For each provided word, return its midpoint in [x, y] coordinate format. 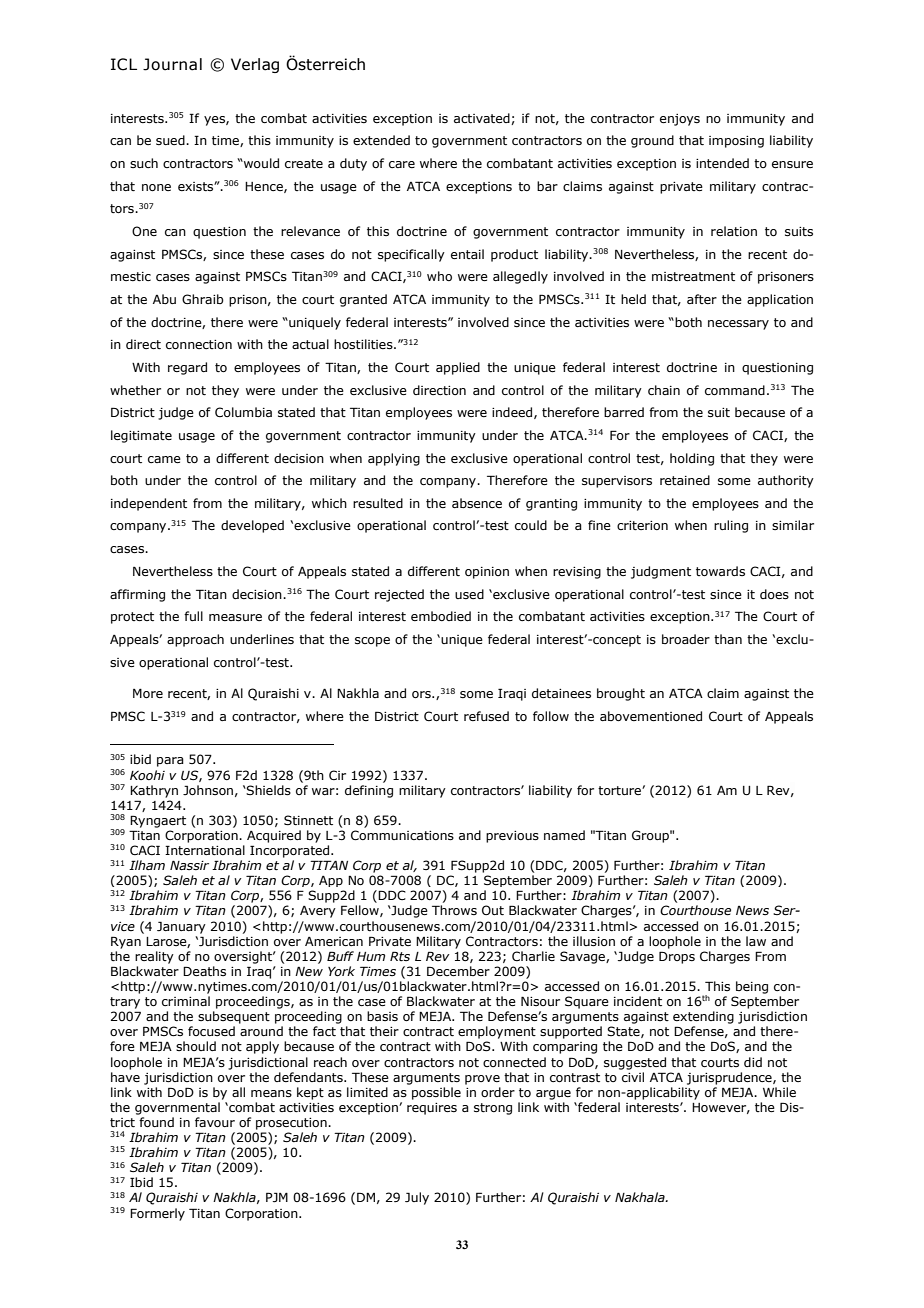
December [458, 971]
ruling [731, 526]
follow [551, 716]
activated [483, 119]
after [702, 299]
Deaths [204, 971]
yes [215, 121]
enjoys [680, 120]
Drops [677, 957]
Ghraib [203, 299]
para [170, 762]
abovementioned [651, 716]
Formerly [157, 1214]
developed [252, 526]
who [439, 276]
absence [477, 503]
